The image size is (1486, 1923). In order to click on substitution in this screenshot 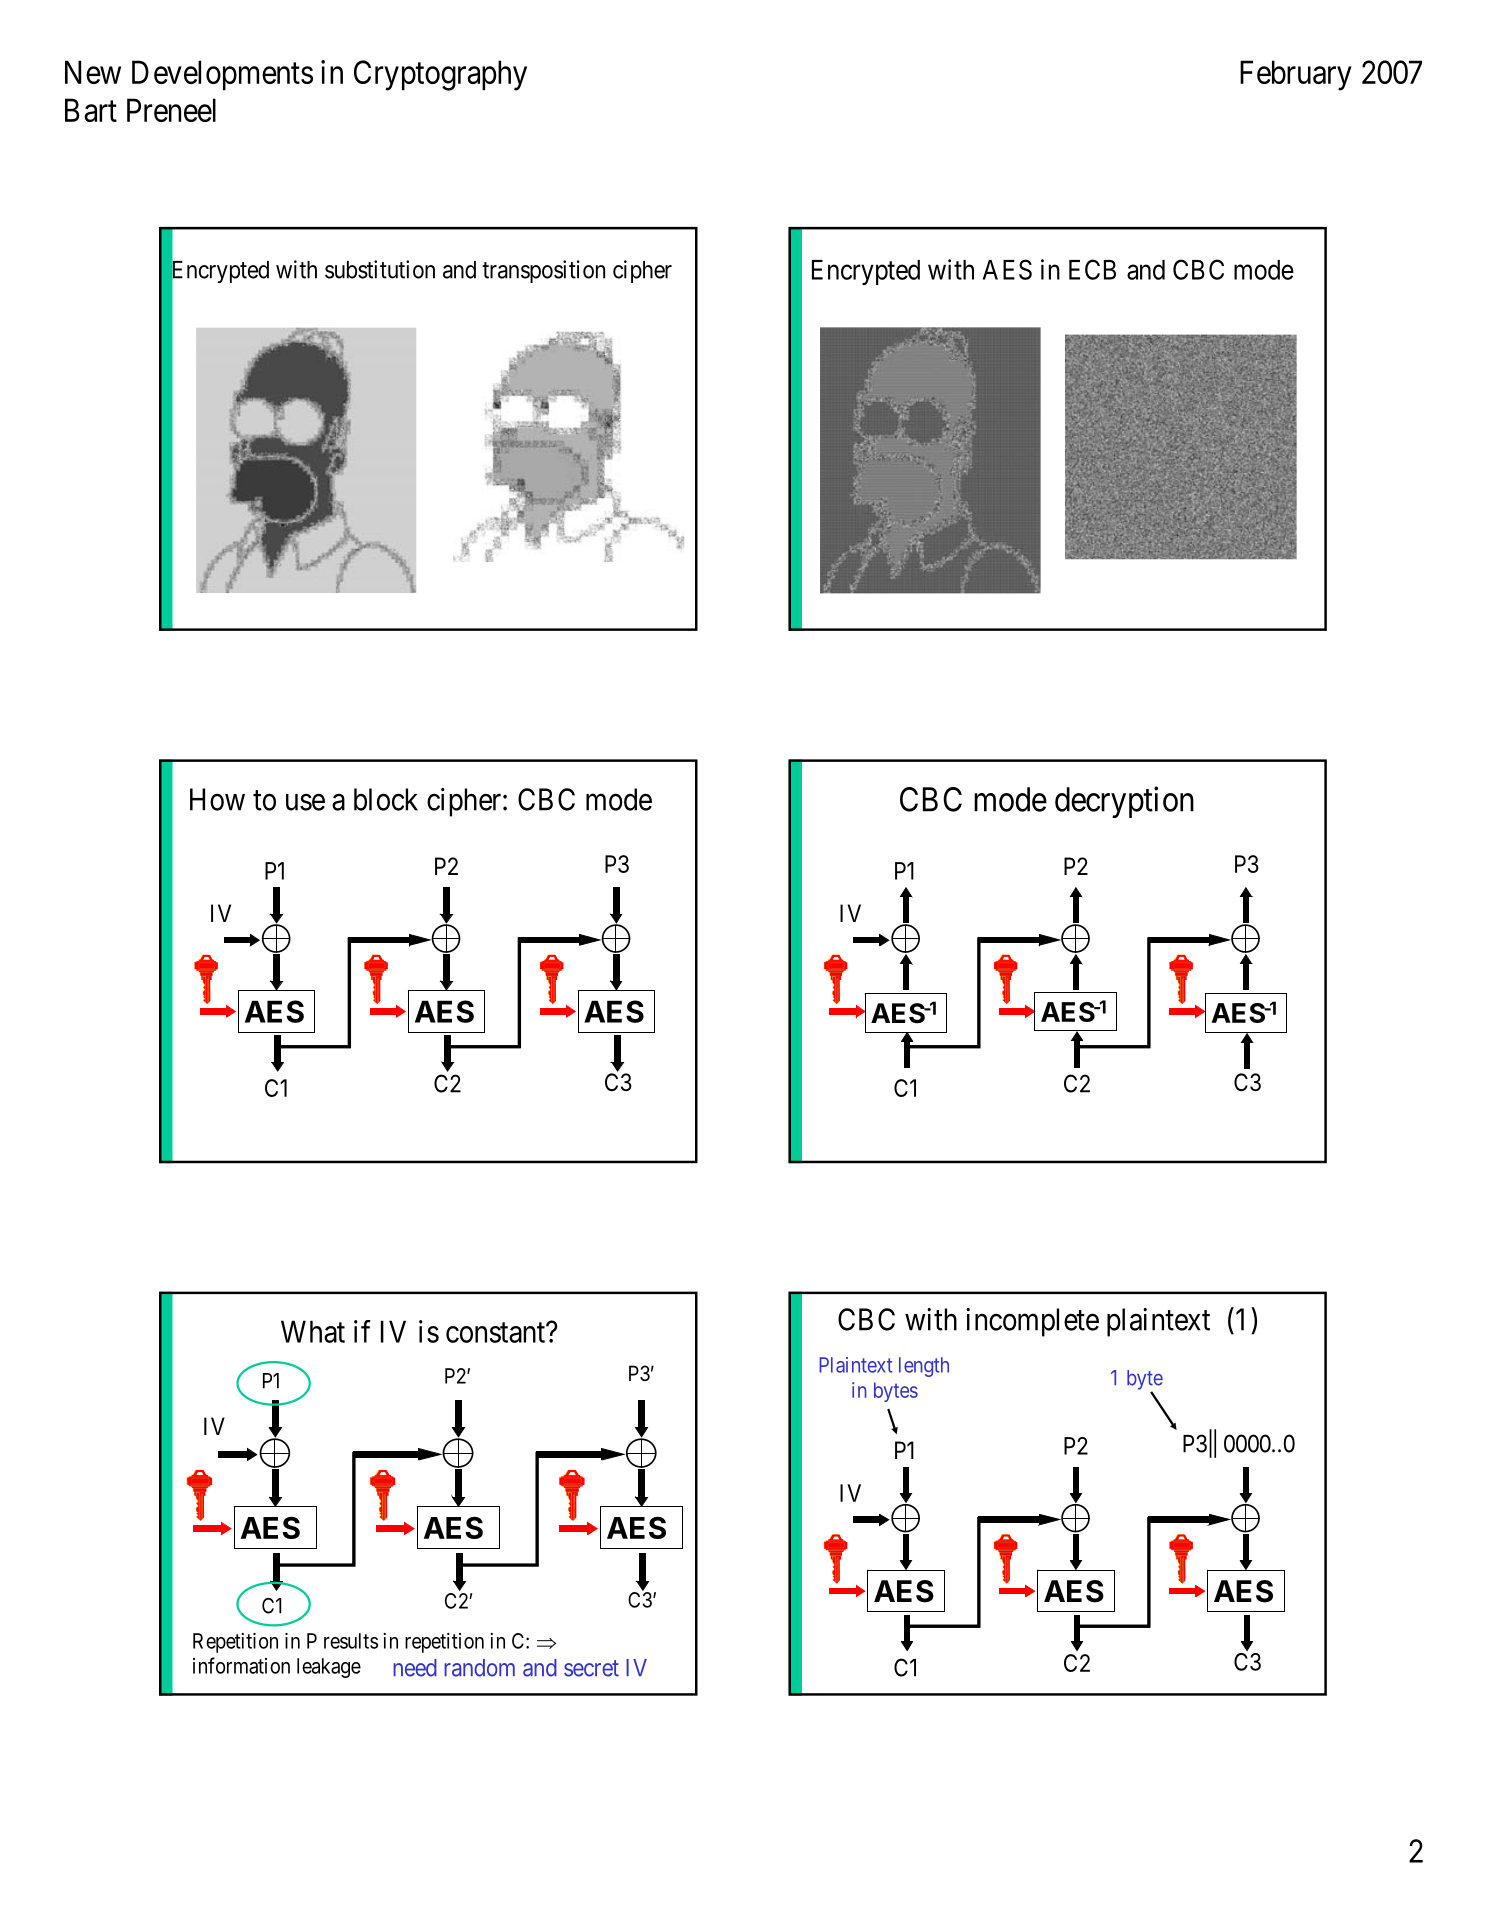, I will do `click(380, 269)`.
